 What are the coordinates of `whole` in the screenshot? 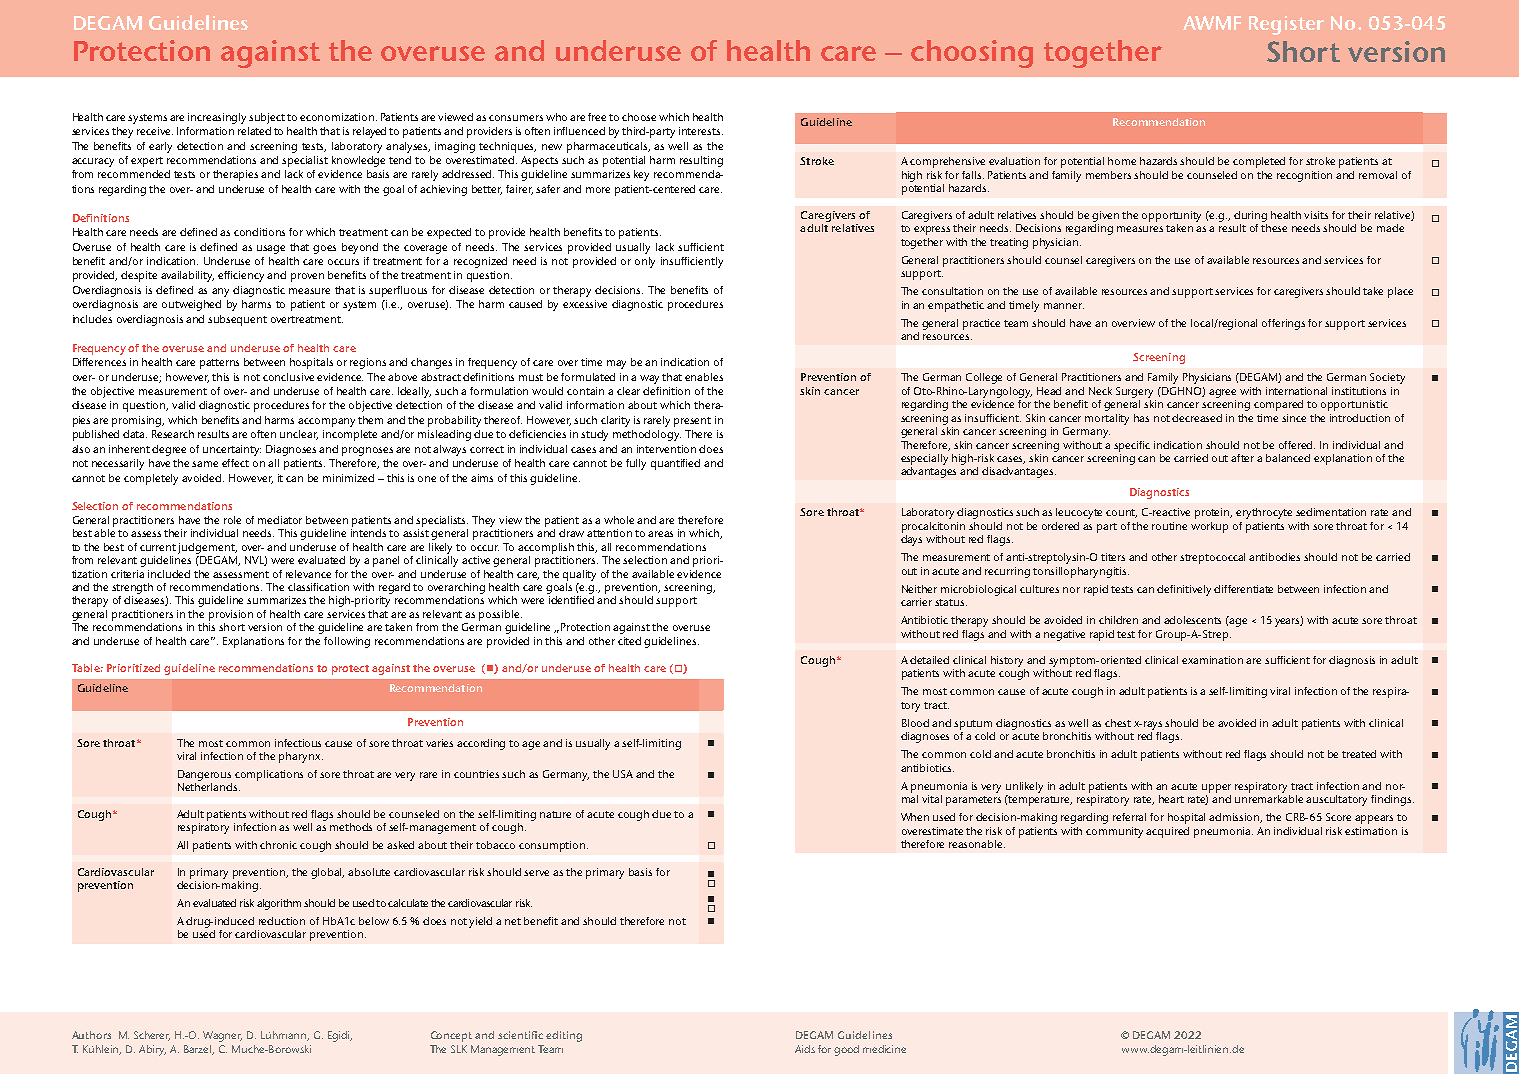 It's located at (621, 520).
